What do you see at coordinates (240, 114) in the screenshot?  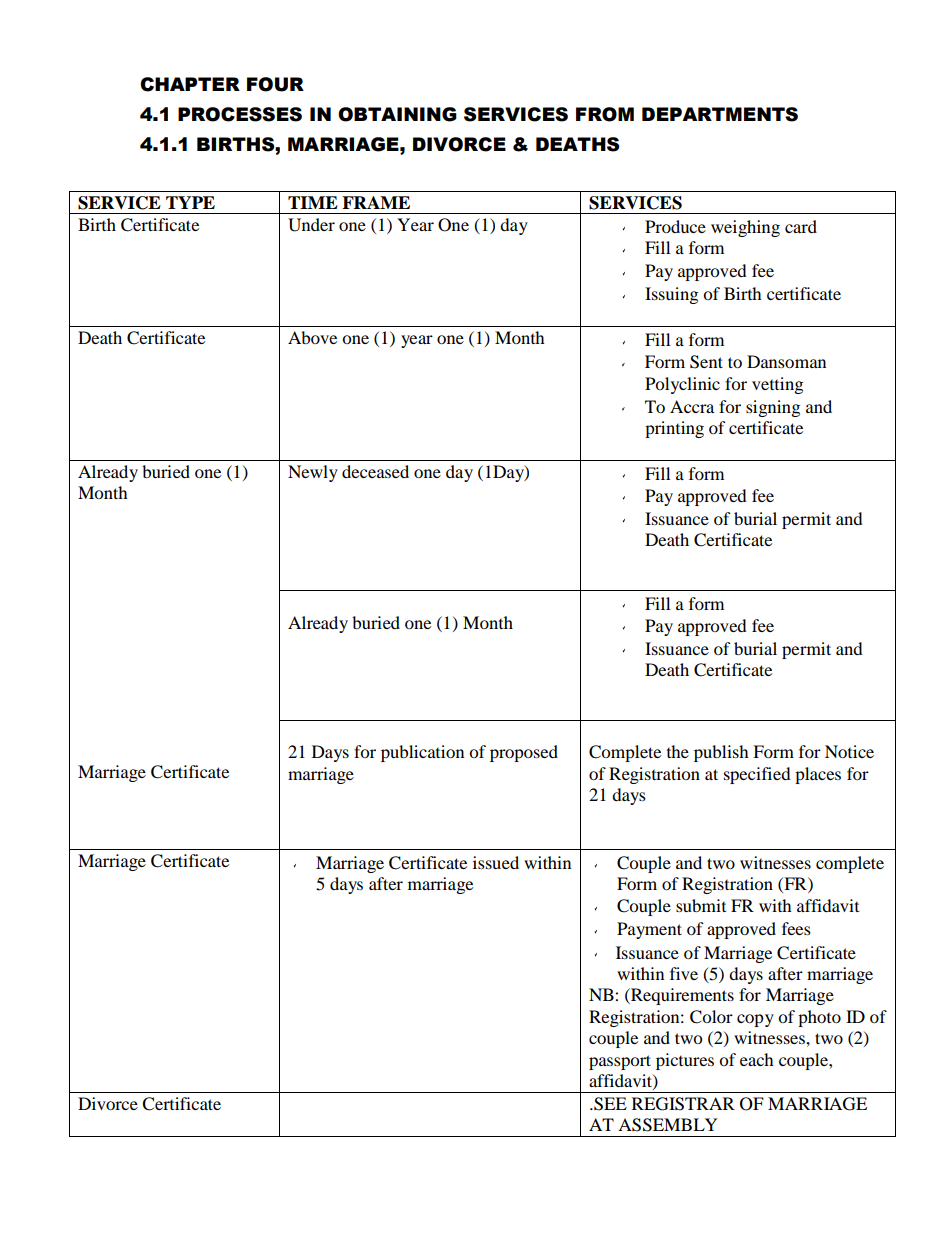 I see `PROCESSES` at bounding box center [240, 114].
